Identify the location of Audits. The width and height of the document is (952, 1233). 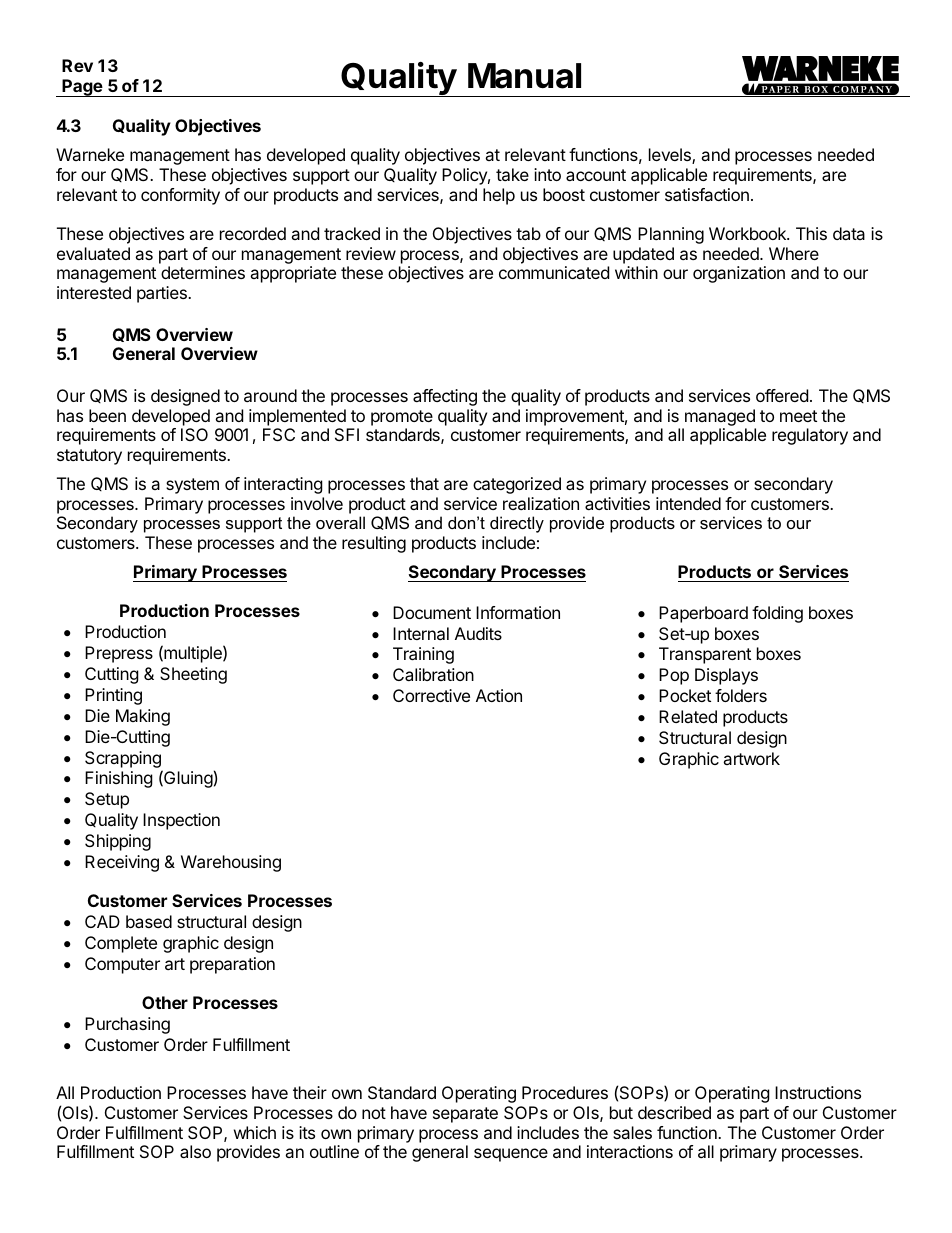
(478, 633).
